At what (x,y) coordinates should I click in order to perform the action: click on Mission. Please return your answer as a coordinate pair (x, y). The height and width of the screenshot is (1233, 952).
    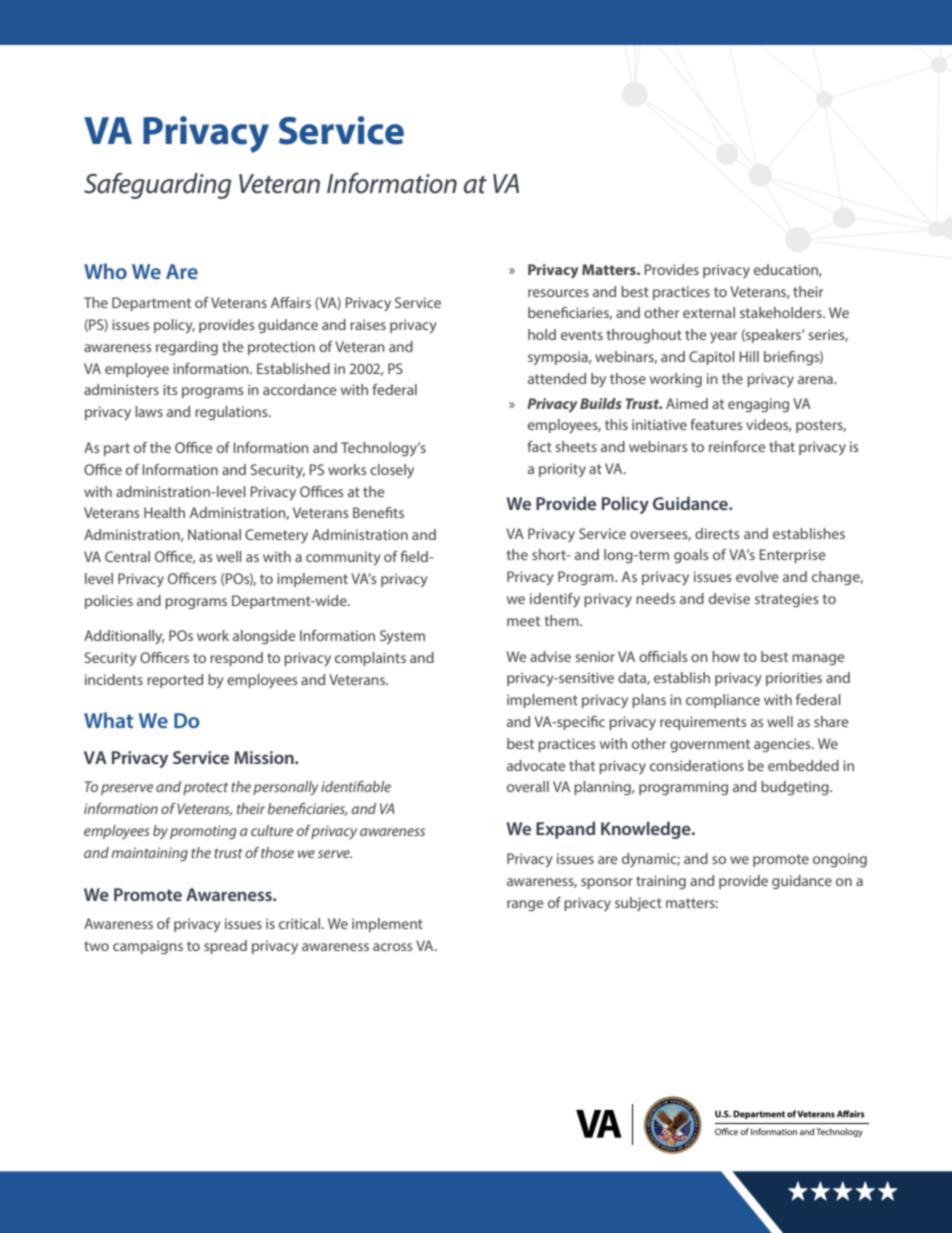
    Looking at the image, I should click on (265, 757).
